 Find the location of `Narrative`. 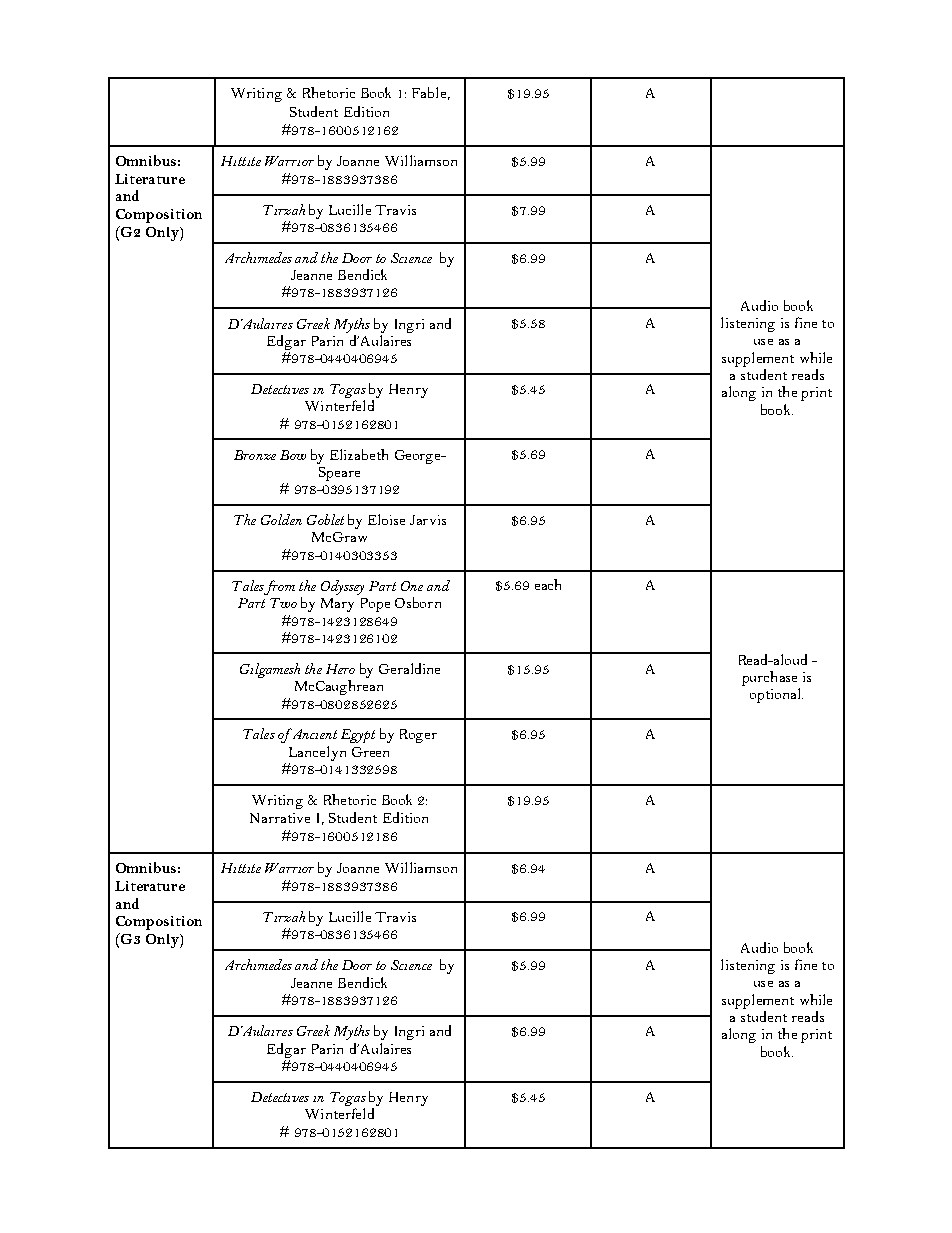

Narrative is located at coordinates (280, 818).
